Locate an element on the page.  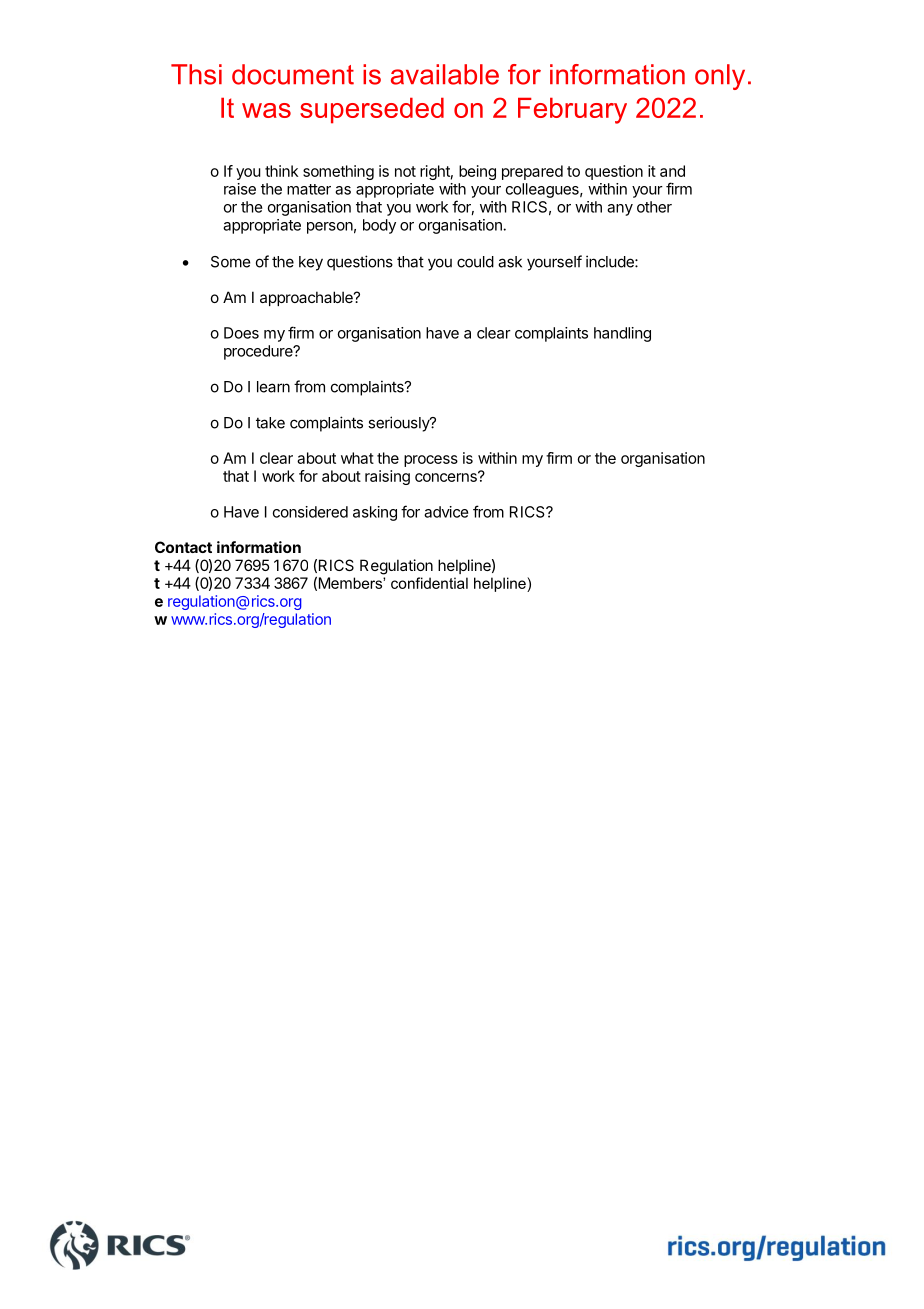
advice is located at coordinates (446, 512).
